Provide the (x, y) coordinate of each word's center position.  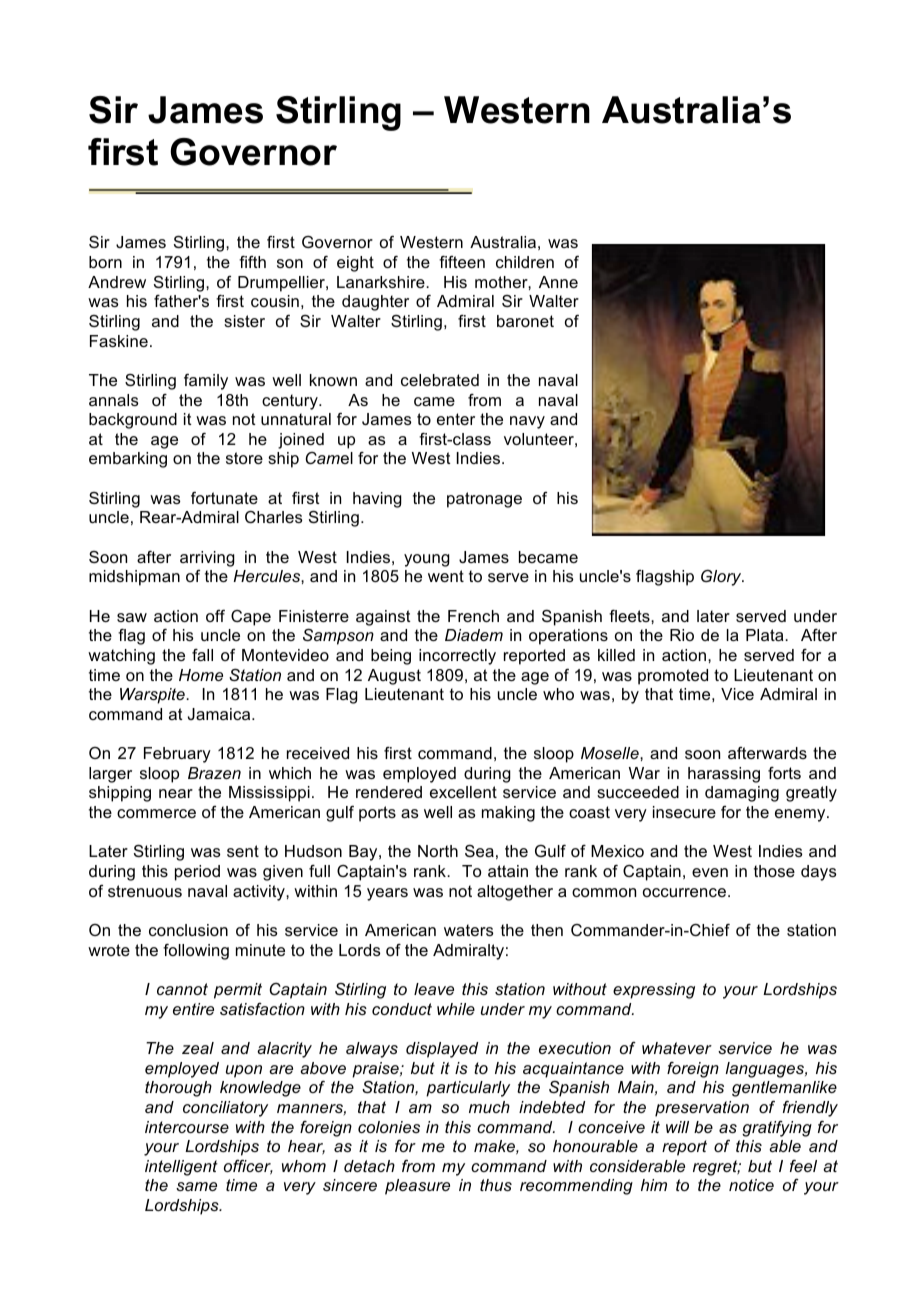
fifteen (462, 262)
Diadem (474, 635)
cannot (182, 989)
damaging (742, 794)
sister (244, 321)
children (525, 262)
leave (434, 989)
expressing (654, 991)
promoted (673, 677)
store (244, 458)
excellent (463, 792)
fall (202, 655)
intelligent (181, 1168)
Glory (722, 578)
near (176, 793)
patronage (484, 500)
